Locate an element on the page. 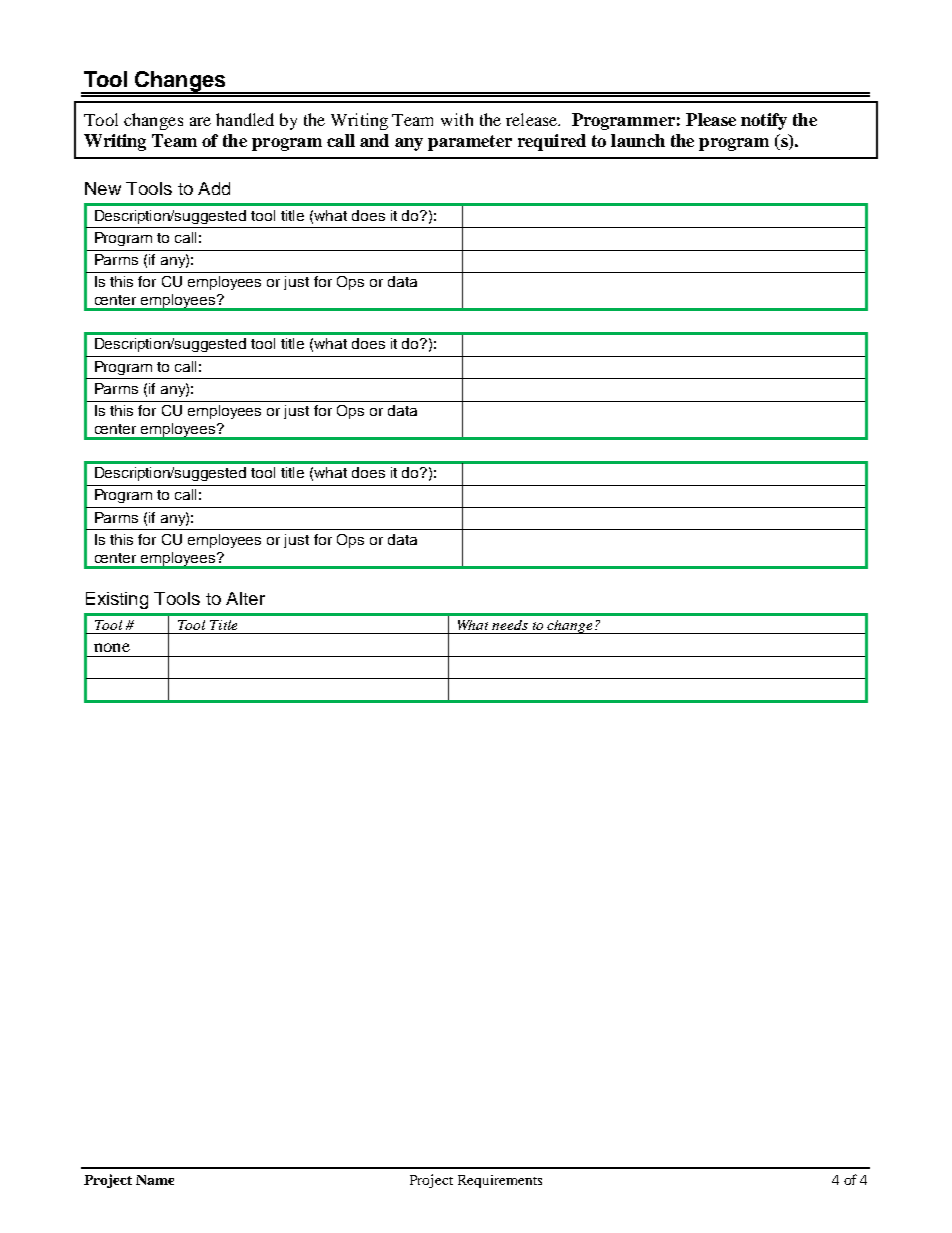 The height and width of the page is (1233, 952). parameter is located at coordinates (470, 143).
